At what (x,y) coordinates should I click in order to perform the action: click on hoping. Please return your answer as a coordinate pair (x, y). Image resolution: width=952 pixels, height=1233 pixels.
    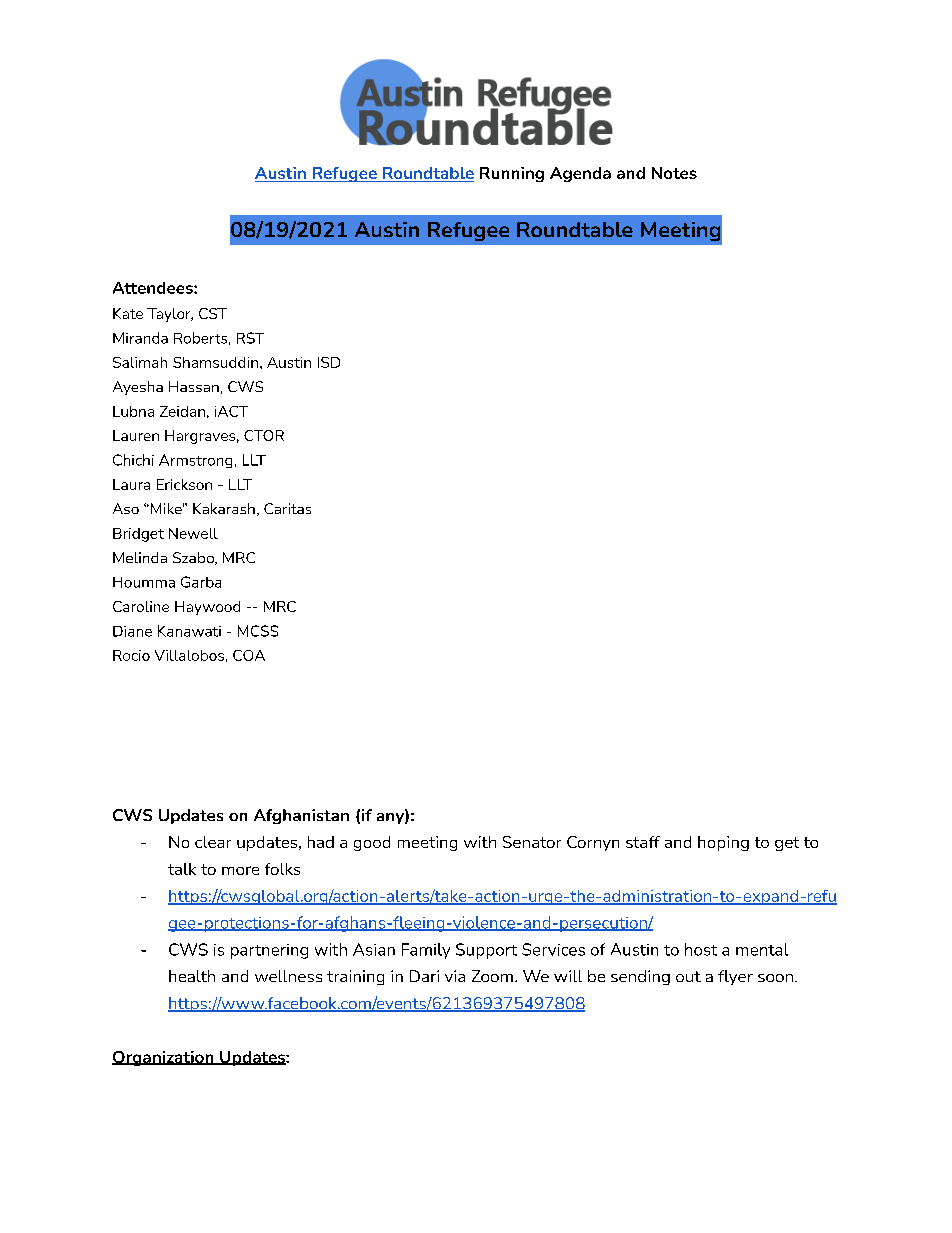
    Looking at the image, I should click on (723, 843).
